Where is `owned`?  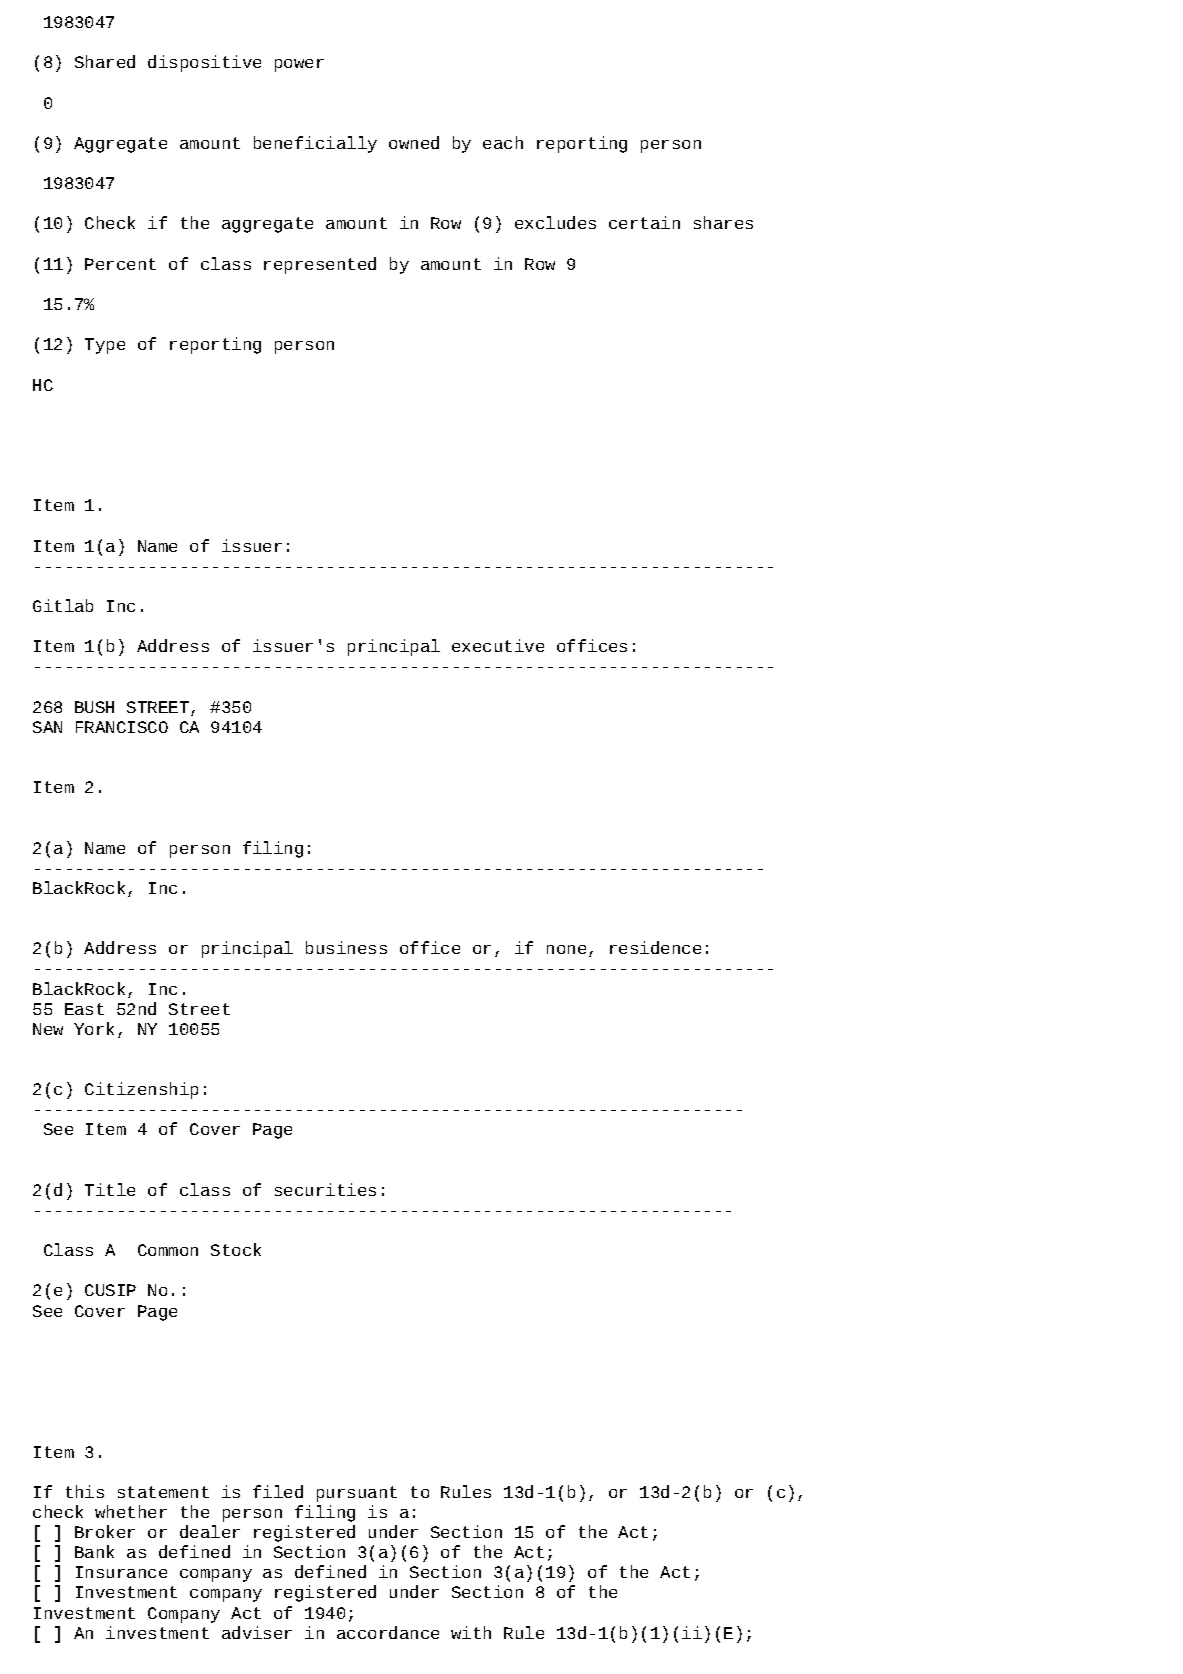
owned is located at coordinates (414, 142).
